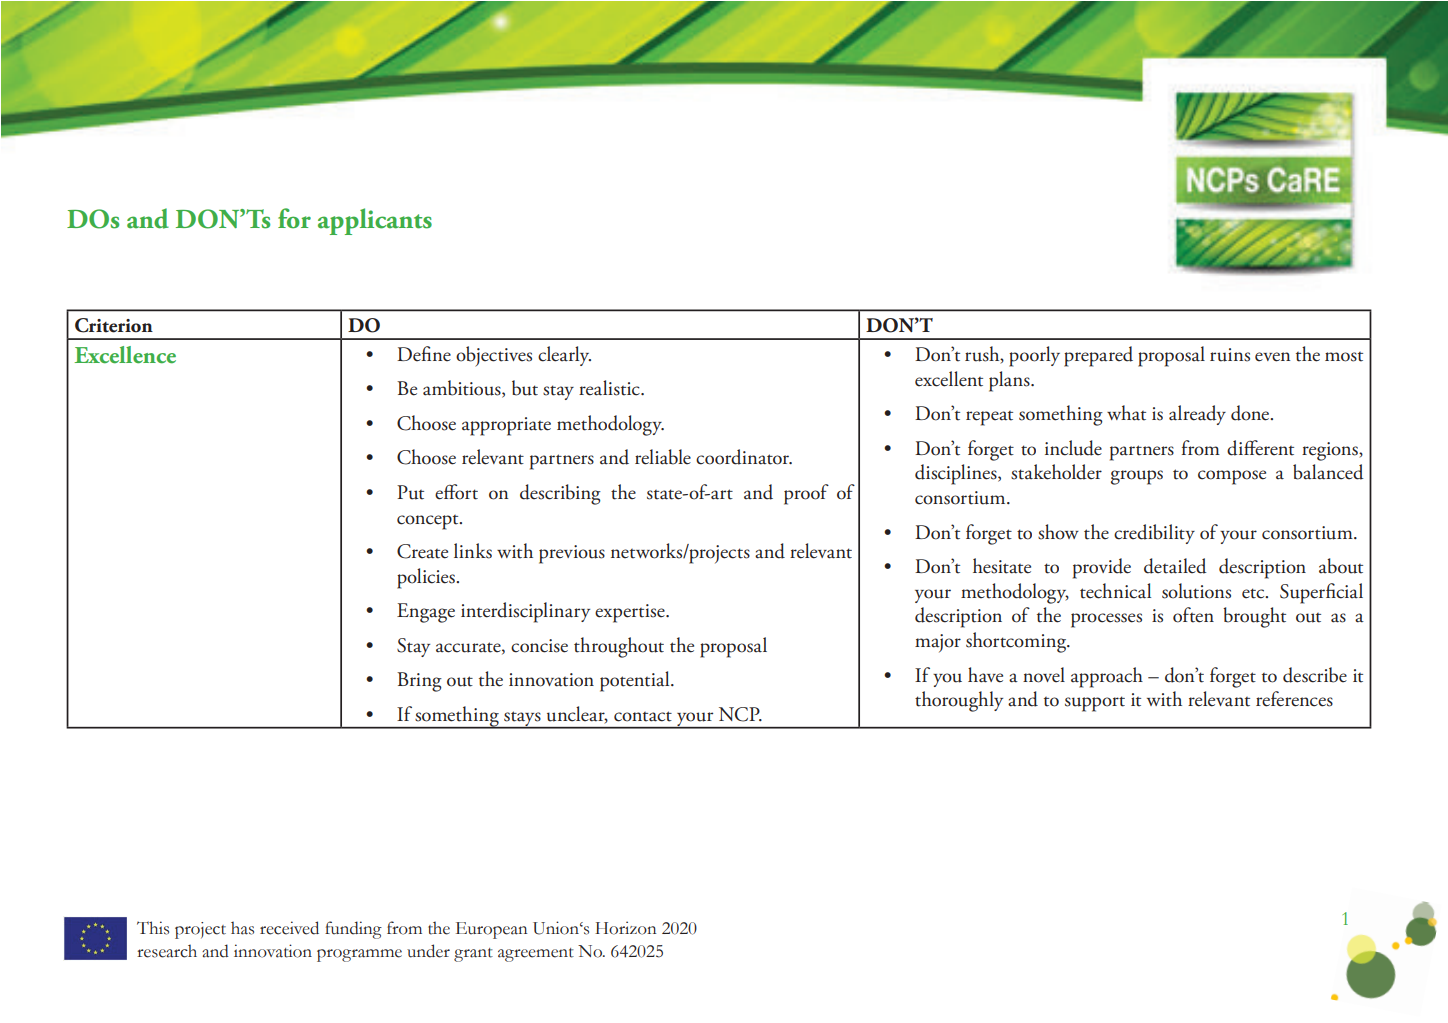  I want to click on ruins, so click(1230, 355).
